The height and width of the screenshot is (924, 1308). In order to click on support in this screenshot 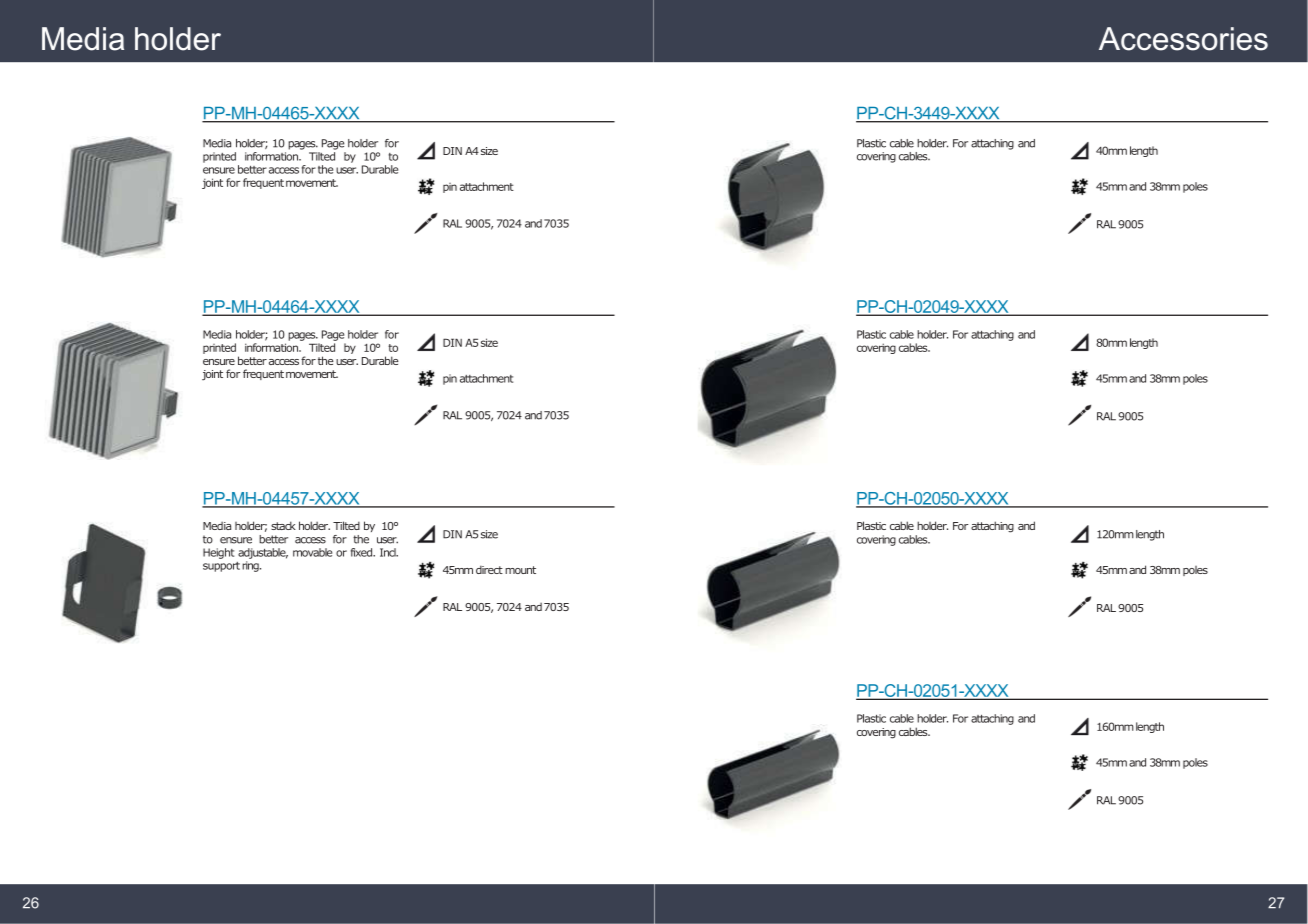, I will do `click(221, 567)`.
